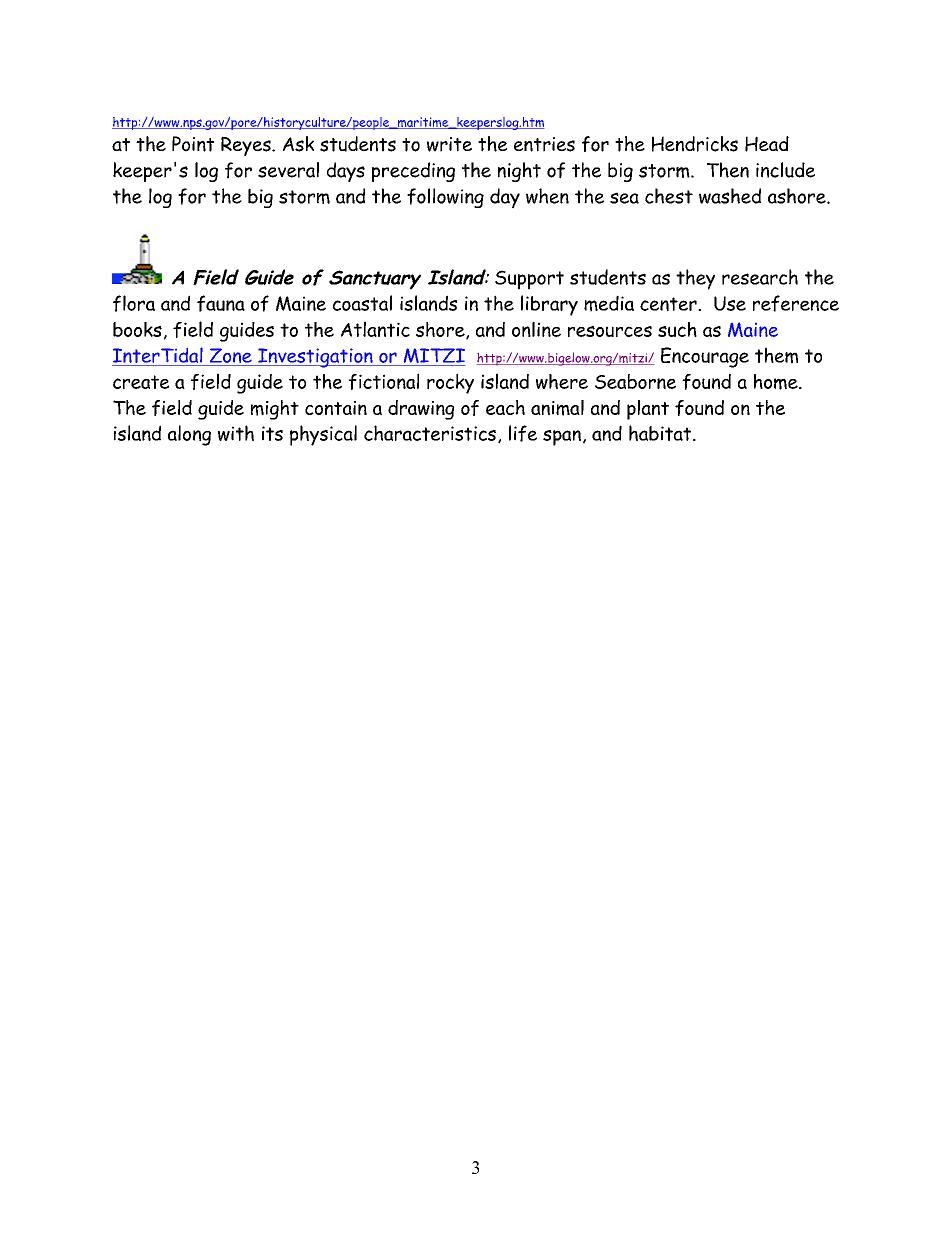  What do you see at coordinates (236, 433) in the image?
I see `with` at bounding box center [236, 433].
